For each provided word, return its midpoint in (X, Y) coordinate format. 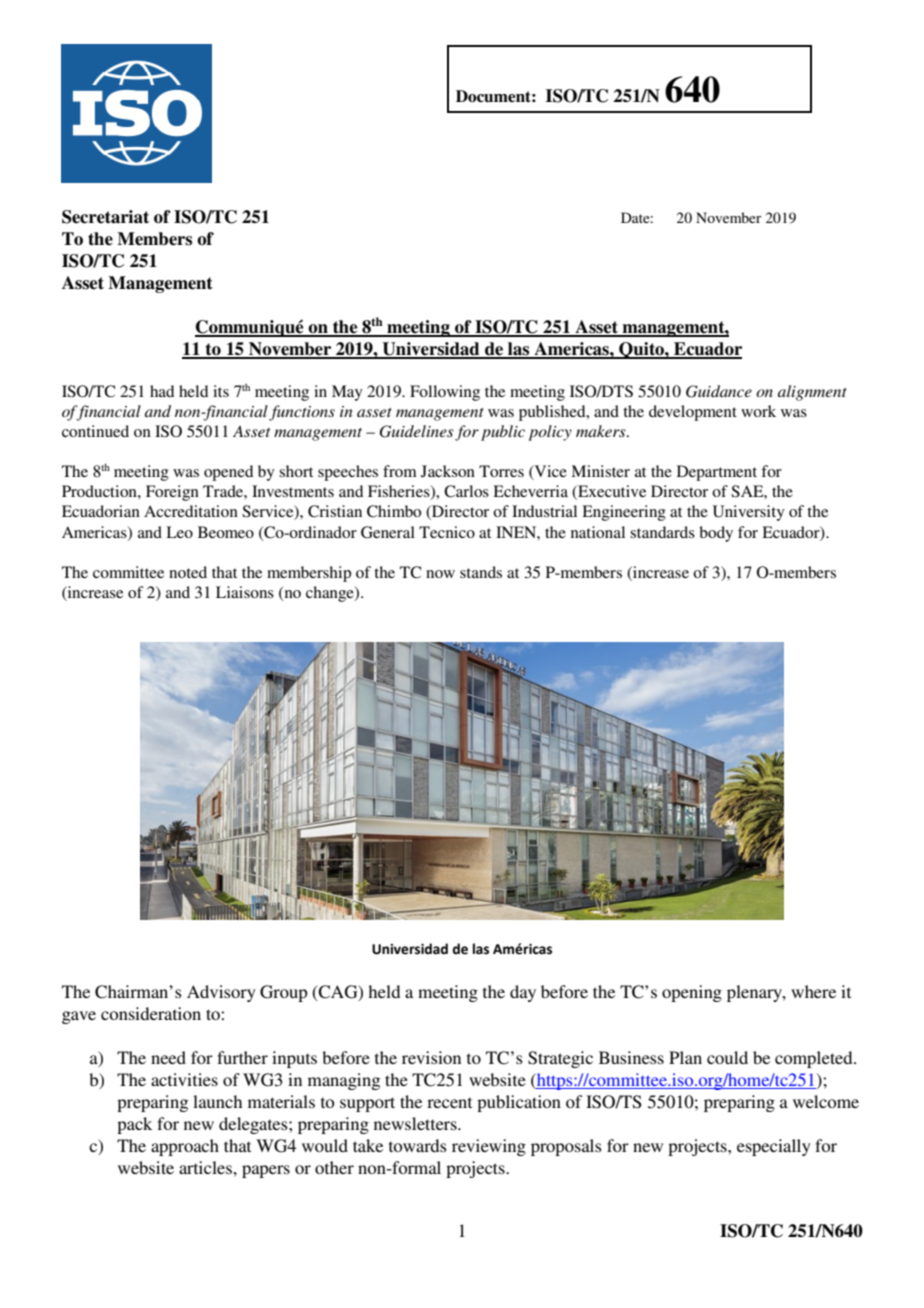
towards (418, 1145)
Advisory (221, 993)
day (523, 993)
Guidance (719, 391)
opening (692, 993)
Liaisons (245, 592)
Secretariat (105, 217)
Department (717, 473)
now (440, 574)
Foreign (172, 493)
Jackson (448, 471)
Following (445, 393)
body (716, 534)
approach (185, 1147)
